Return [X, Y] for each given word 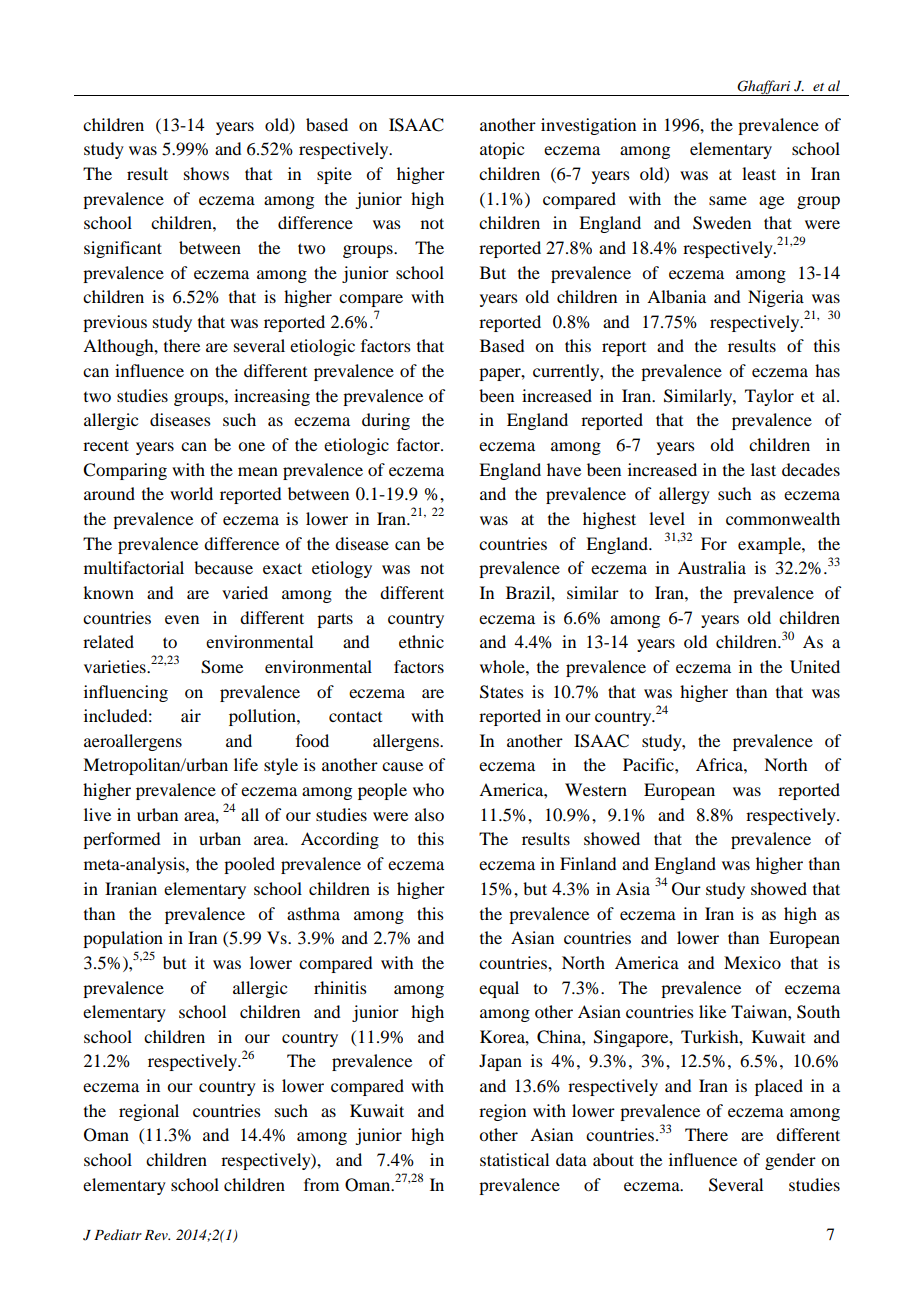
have [564, 469]
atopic [502, 150]
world [191, 493]
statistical [514, 1159]
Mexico [752, 962]
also [429, 814]
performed [121, 840]
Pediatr [118, 1234]
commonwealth [783, 518]
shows [206, 173]
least [759, 173]
